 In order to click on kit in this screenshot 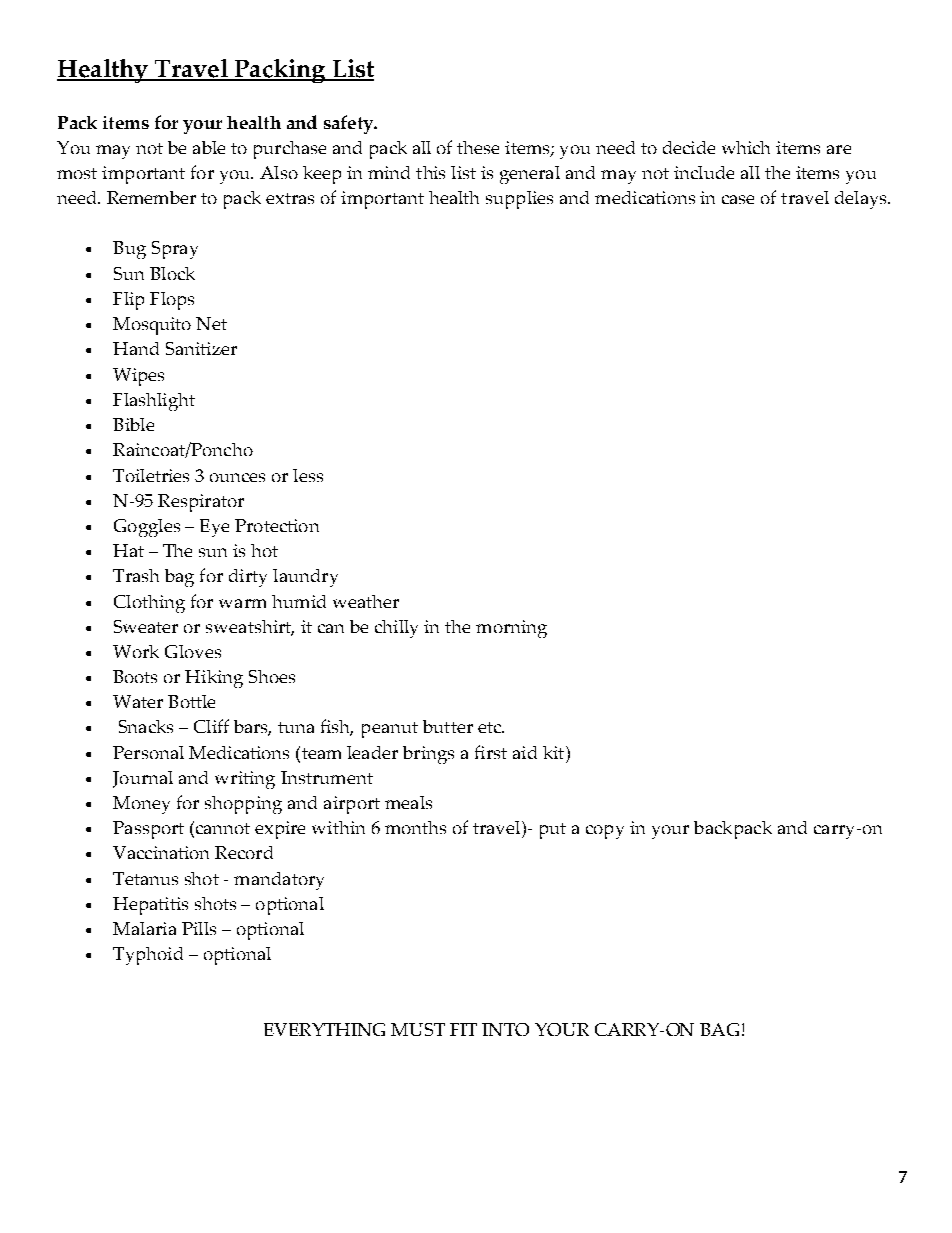, I will do `click(555, 752)`.
